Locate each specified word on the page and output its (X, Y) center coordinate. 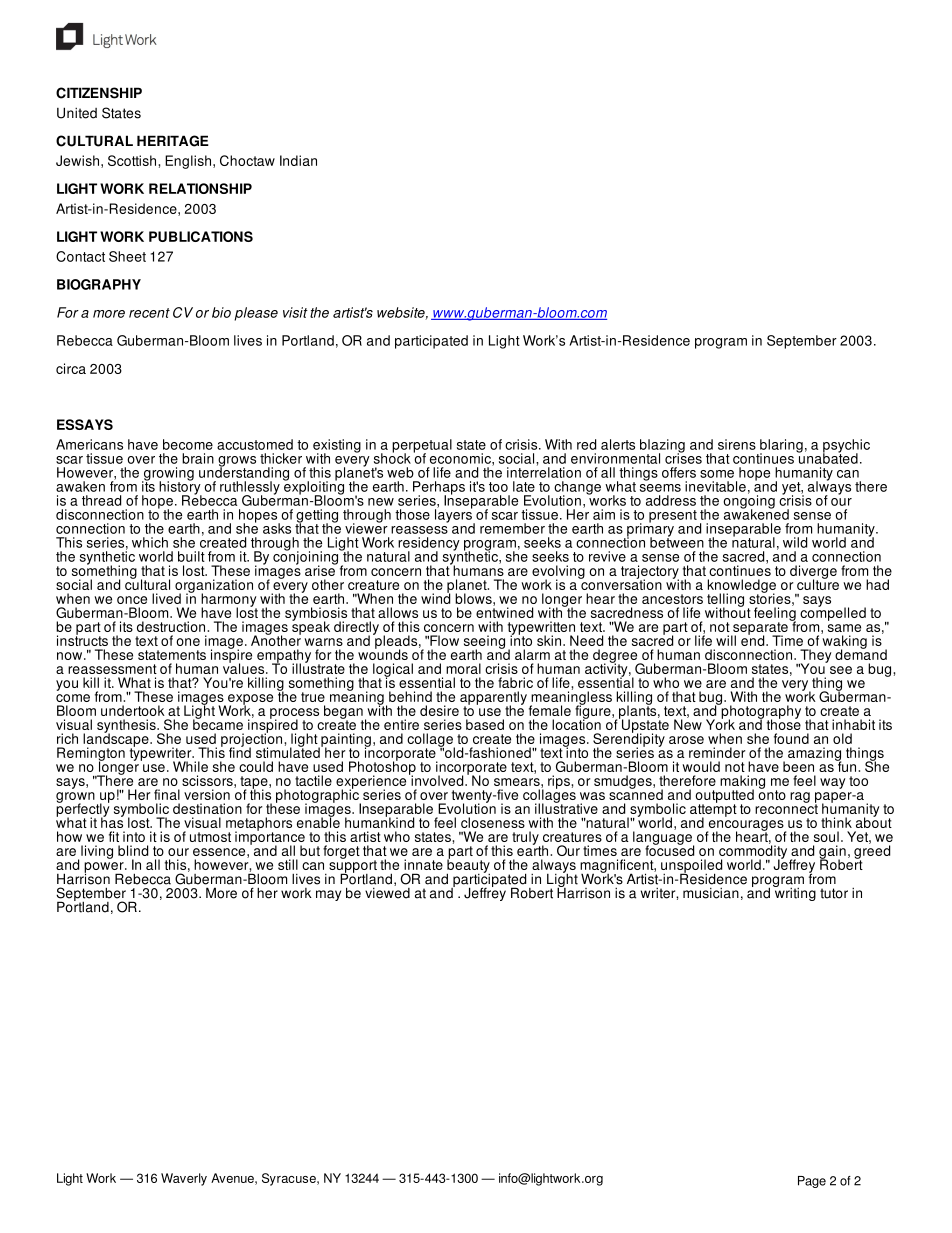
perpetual (422, 447)
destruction (172, 626)
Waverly (184, 1179)
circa (71, 368)
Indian (298, 160)
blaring (780, 447)
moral (463, 668)
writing (794, 893)
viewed (387, 892)
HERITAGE (173, 141)
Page (812, 1182)
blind (133, 850)
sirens (737, 444)
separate (759, 629)
